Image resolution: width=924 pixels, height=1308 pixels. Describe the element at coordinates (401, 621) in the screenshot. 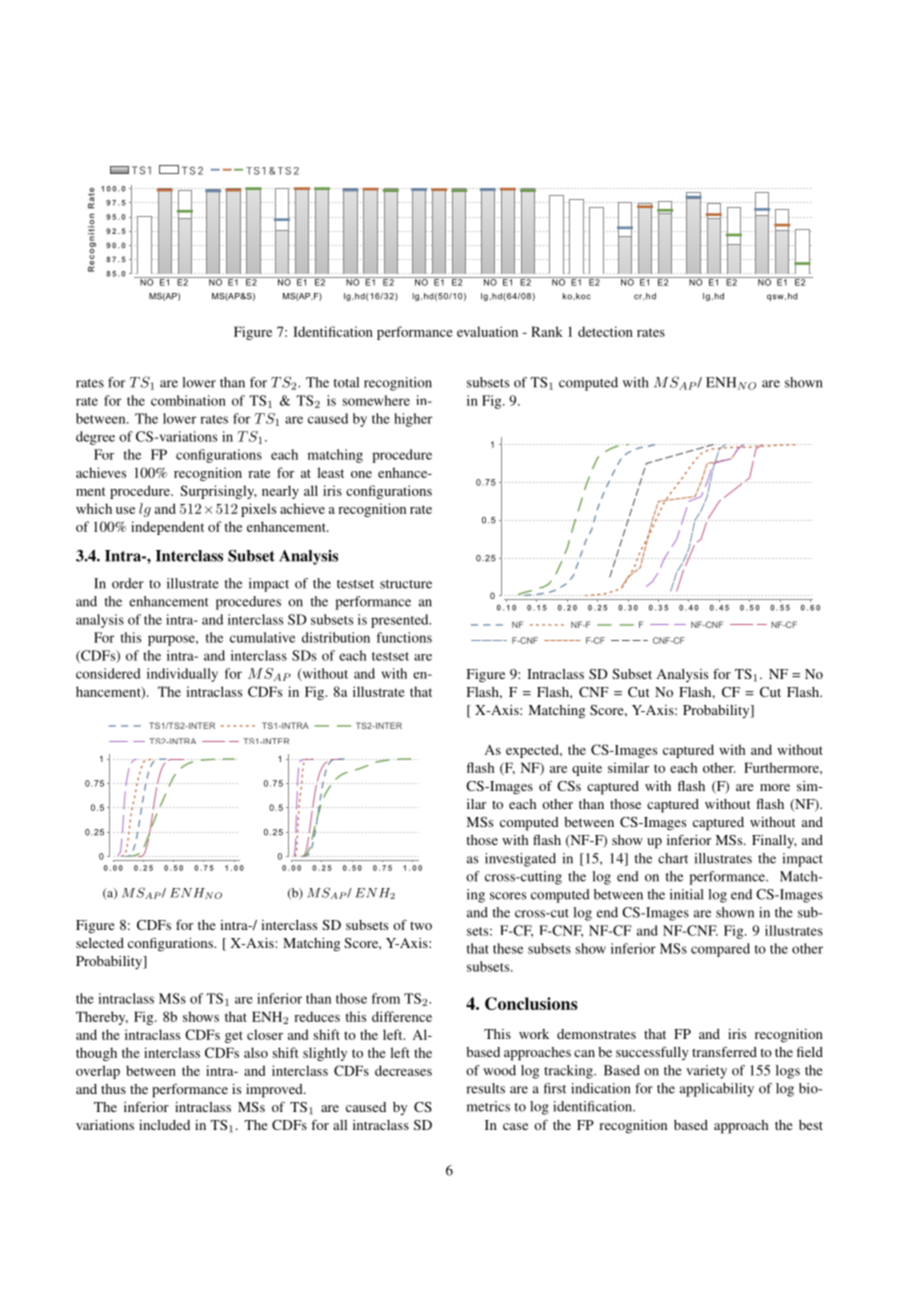

I see `presented` at that location.
